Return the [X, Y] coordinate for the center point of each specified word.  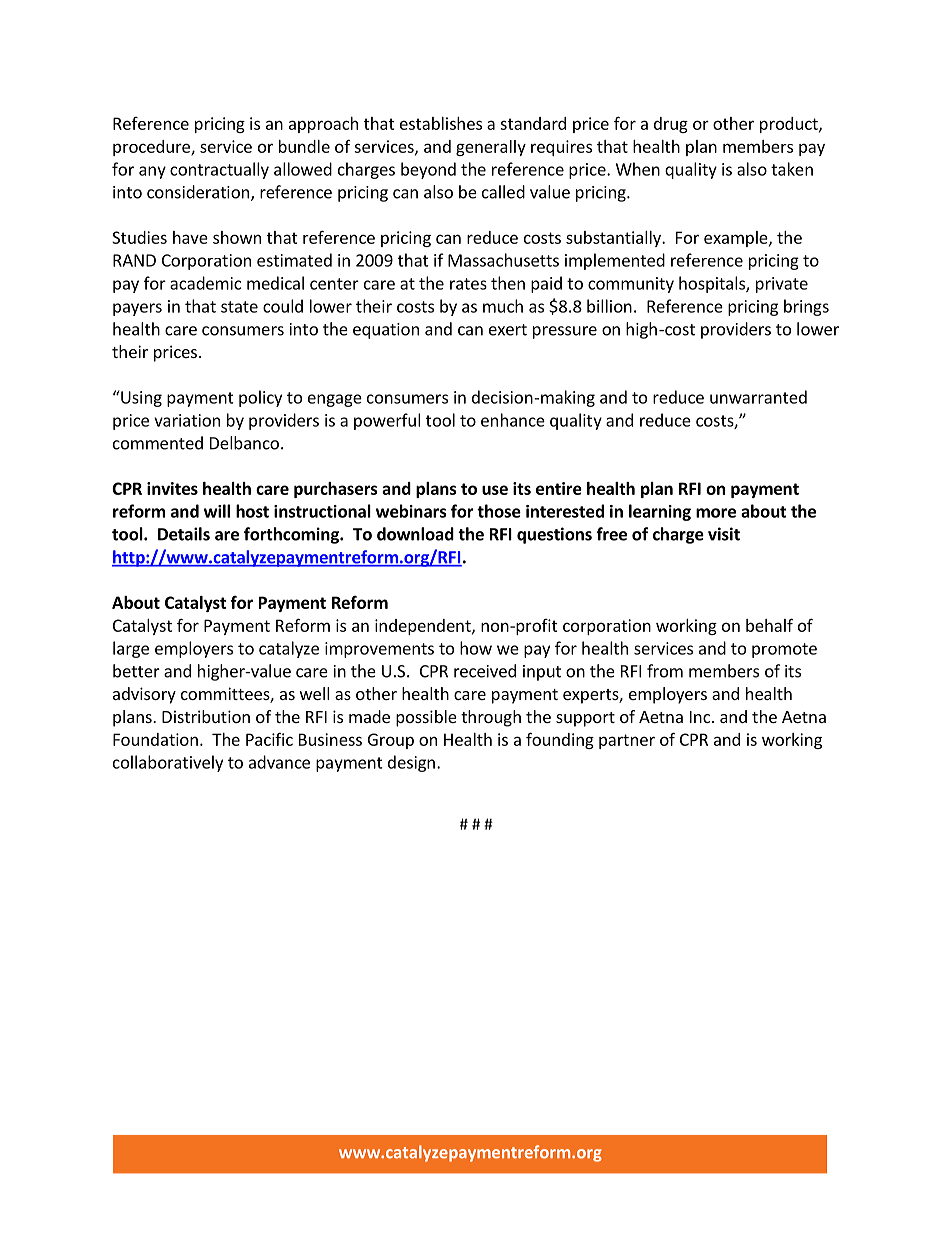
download [415, 534]
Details [184, 534]
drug [671, 125]
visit [724, 534]
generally [491, 148]
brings [806, 307]
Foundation [155, 739]
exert [508, 330]
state [239, 307]
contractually [219, 170]
